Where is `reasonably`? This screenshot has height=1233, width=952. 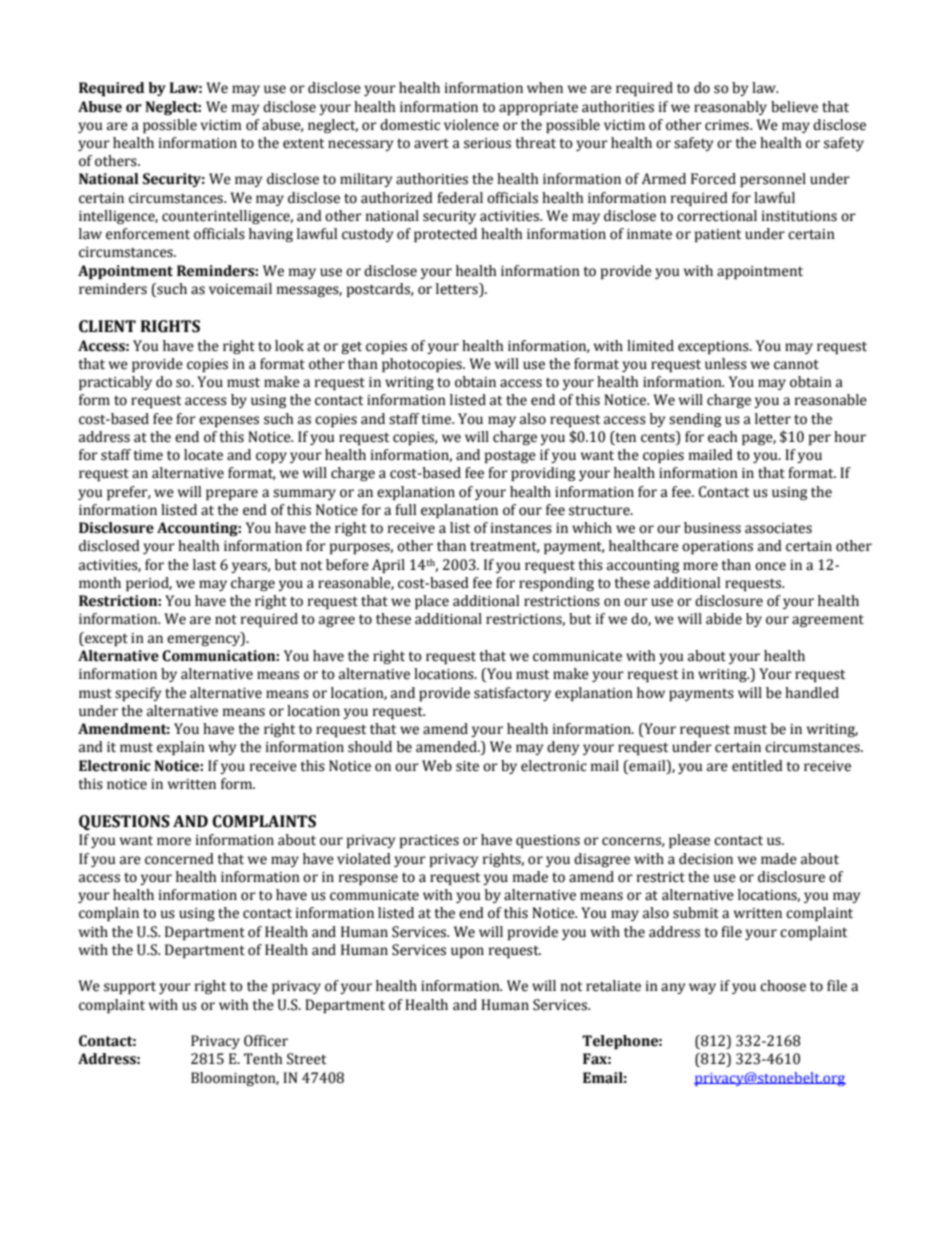 reasonably is located at coordinates (730, 108).
